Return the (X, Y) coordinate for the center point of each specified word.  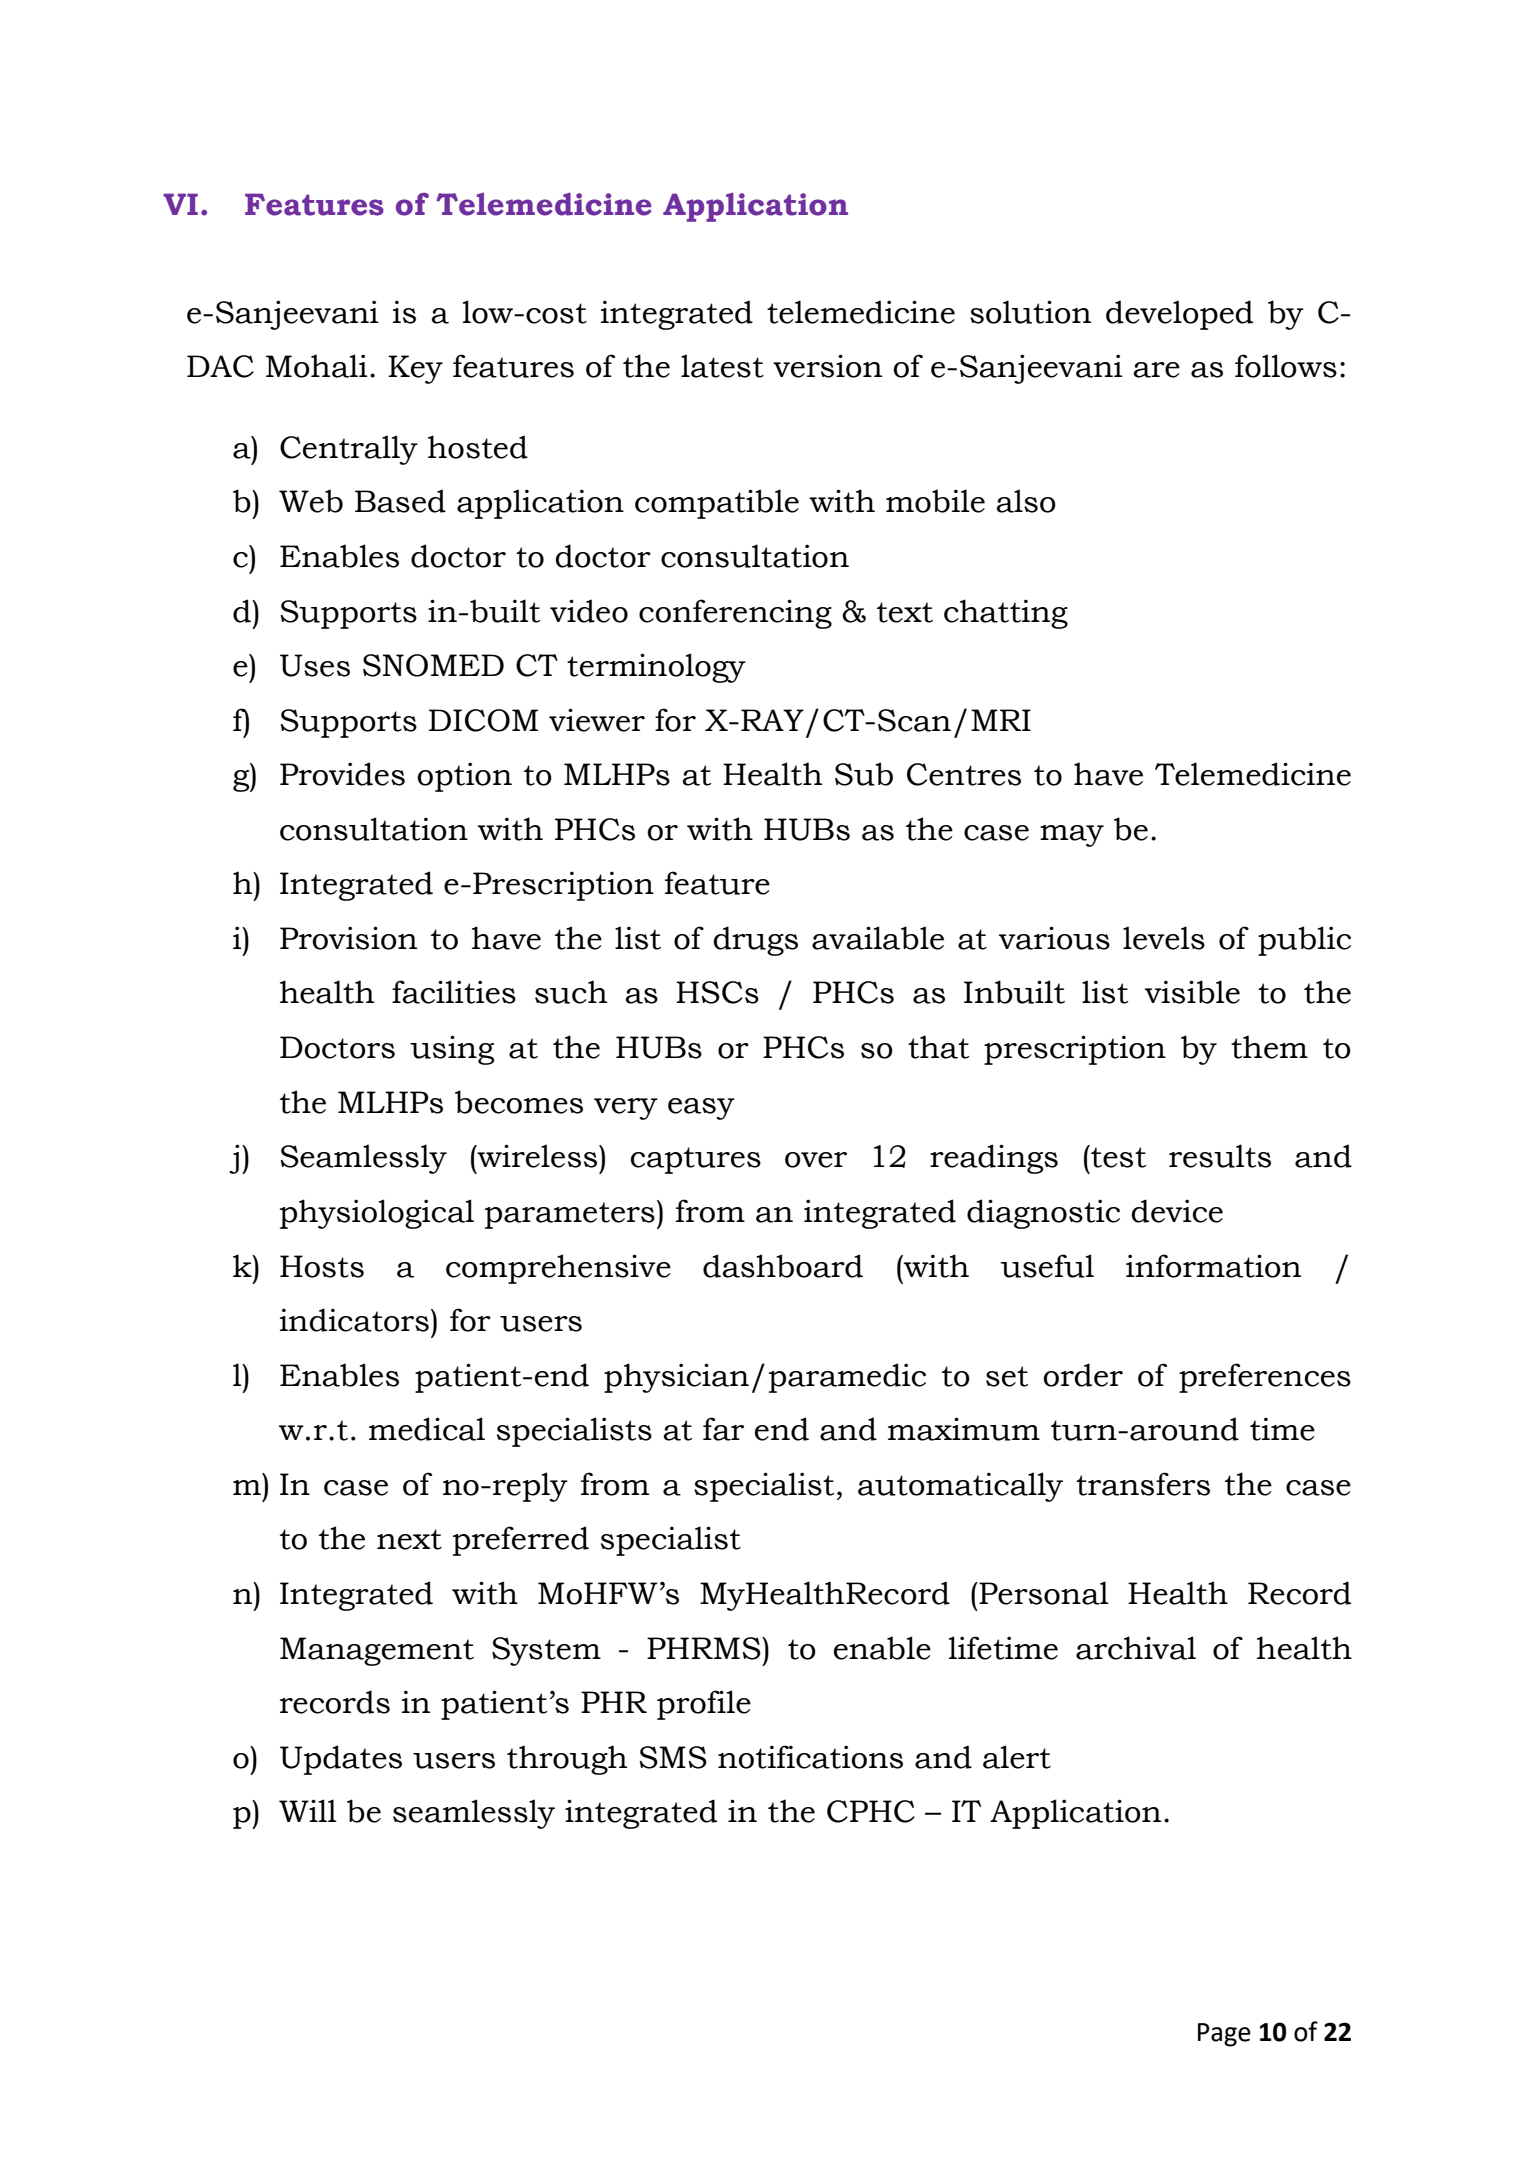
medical (427, 1429)
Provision (348, 938)
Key (415, 369)
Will (308, 1810)
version (827, 366)
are (1156, 370)
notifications (810, 1757)
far (723, 1429)
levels (1164, 938)
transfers (1143, 1484)
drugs (755, 941)
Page (1224, 2035)
